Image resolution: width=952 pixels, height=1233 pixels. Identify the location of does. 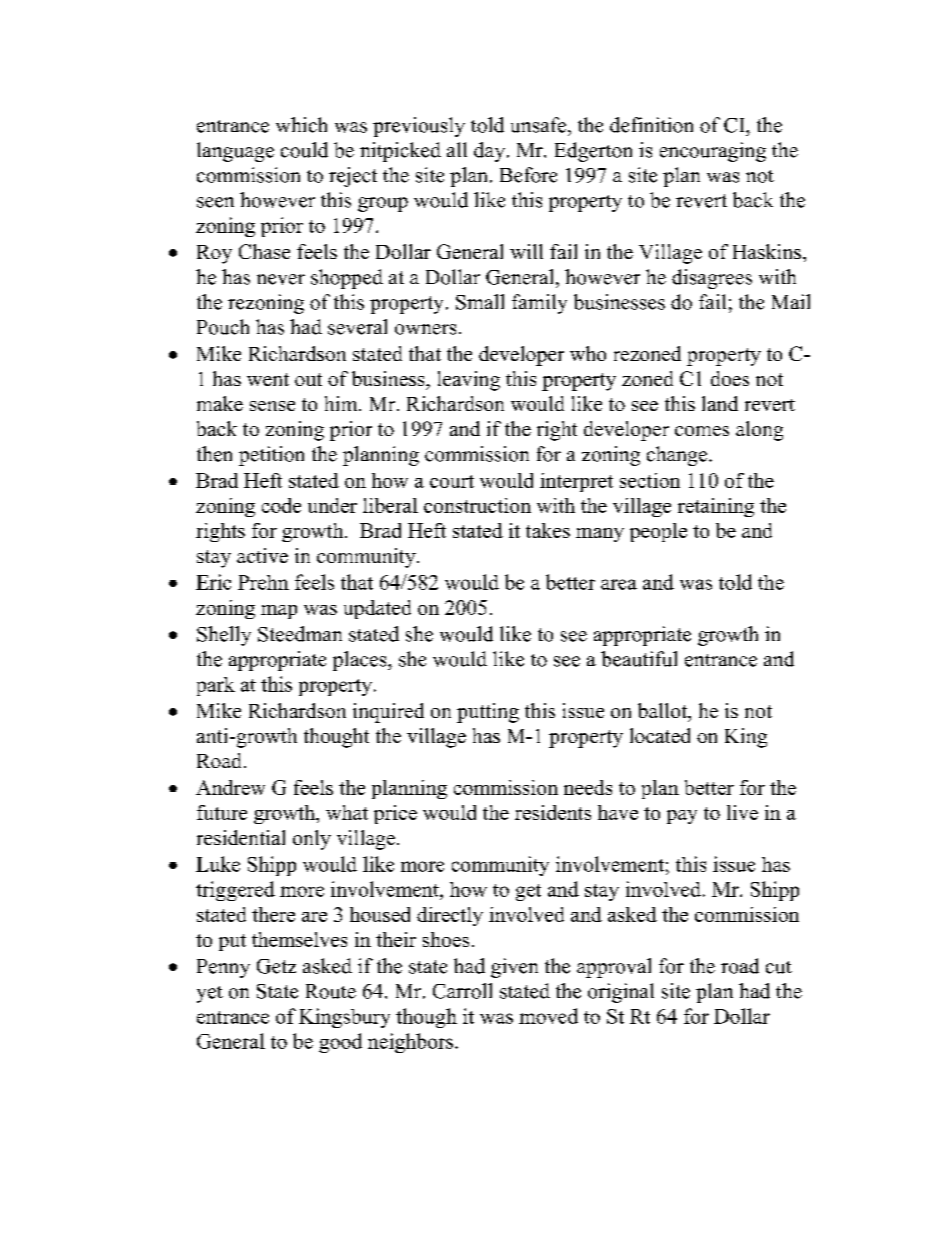
(730, 378).
